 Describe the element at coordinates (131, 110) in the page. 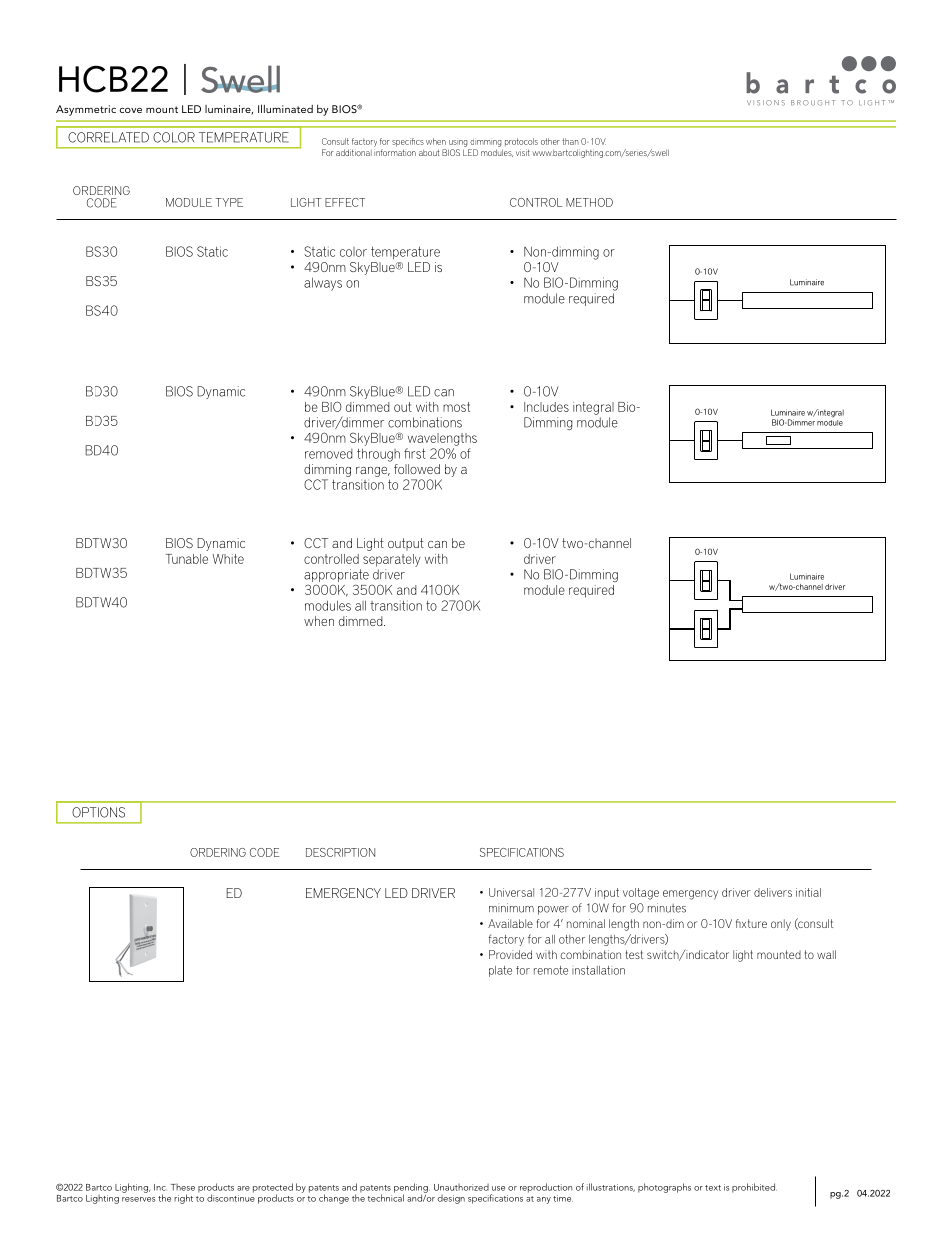

I see `cove` at that location.
